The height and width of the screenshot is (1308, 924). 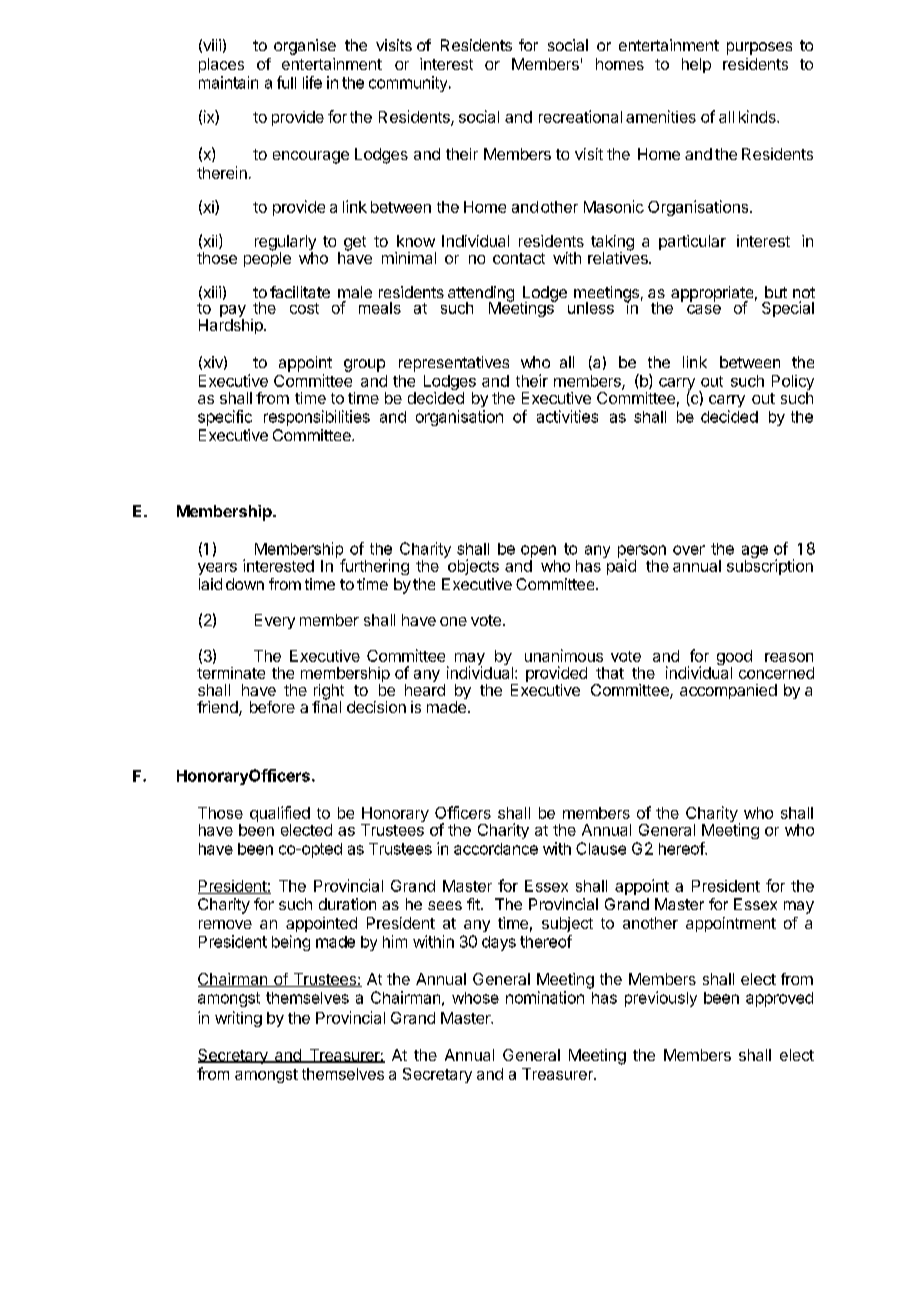 What do you see at coordinates (728, 691) in the screenshot?
I see `accompanied` at bounding box center [728, 691].
